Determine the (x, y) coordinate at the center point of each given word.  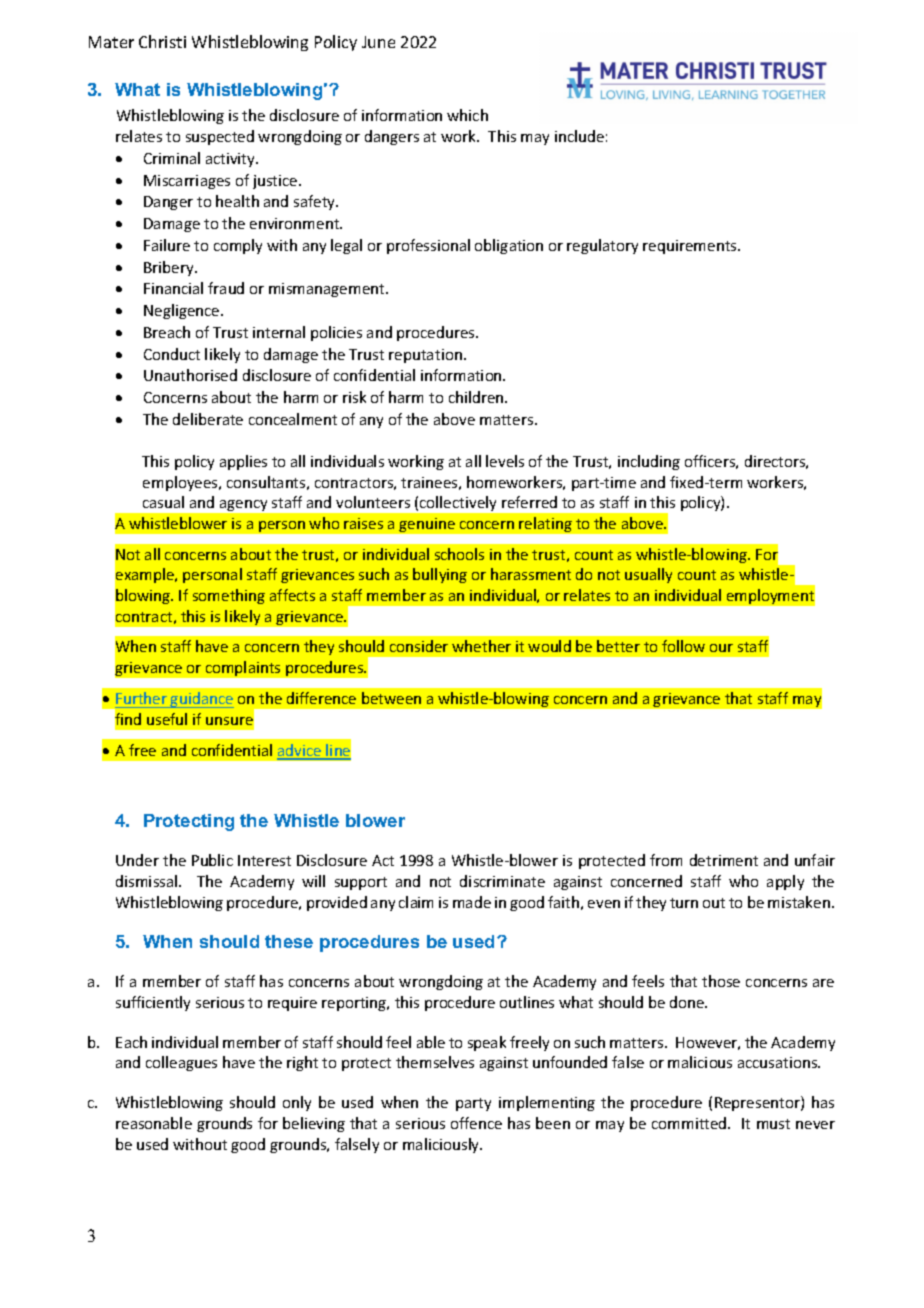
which (467, 115)
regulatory (602, 246)
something (229, 596)
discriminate (502, 881)
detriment (724, 860)
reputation (425, 356)
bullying (440, 575)
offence (476, 1123)
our (721, 648)
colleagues (181, 1063)
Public (212, 860)
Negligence (183, 311)
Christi (162, 41)
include (579, 136)
